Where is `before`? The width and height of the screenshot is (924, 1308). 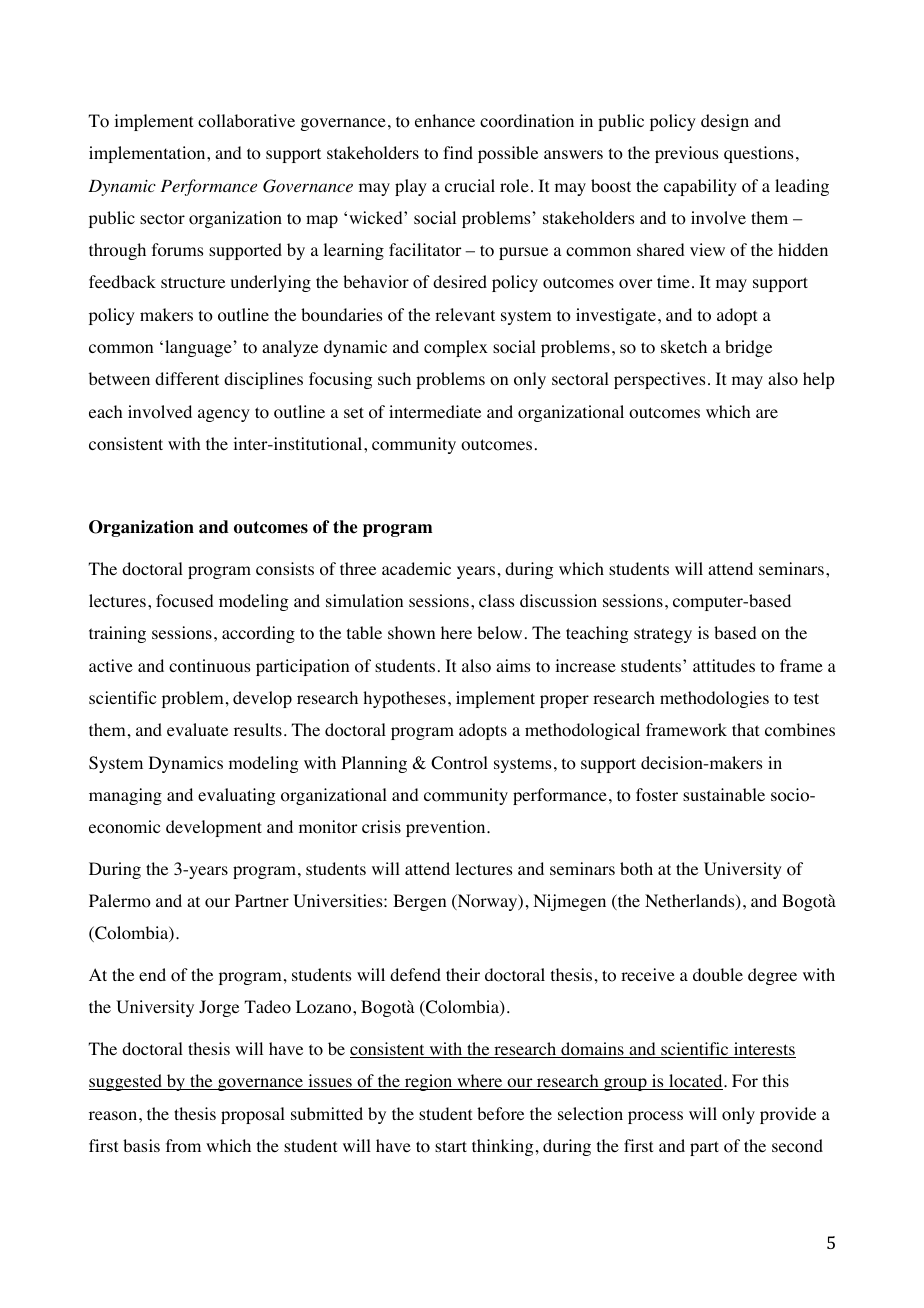
before is located at coordinates (500, 1114).
